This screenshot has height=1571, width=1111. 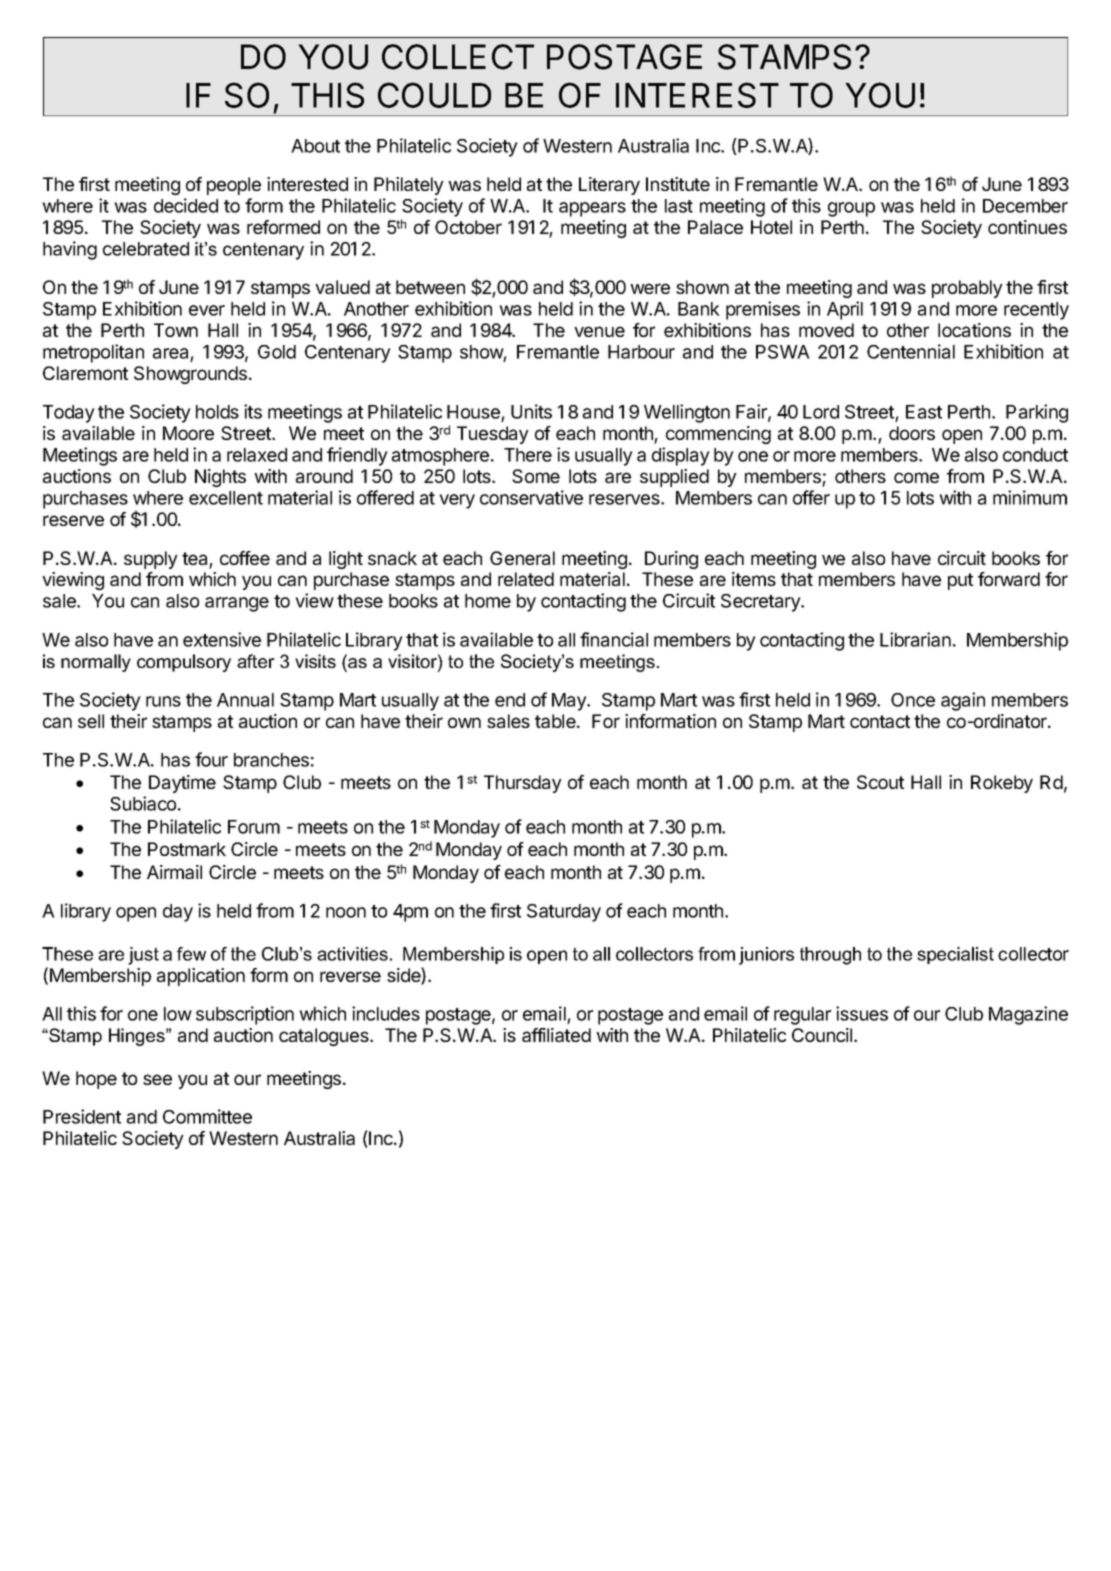 What do you see at coordinates (599, 331) in the screenshot?
I see `venue` at bounding box center [599, 331].
